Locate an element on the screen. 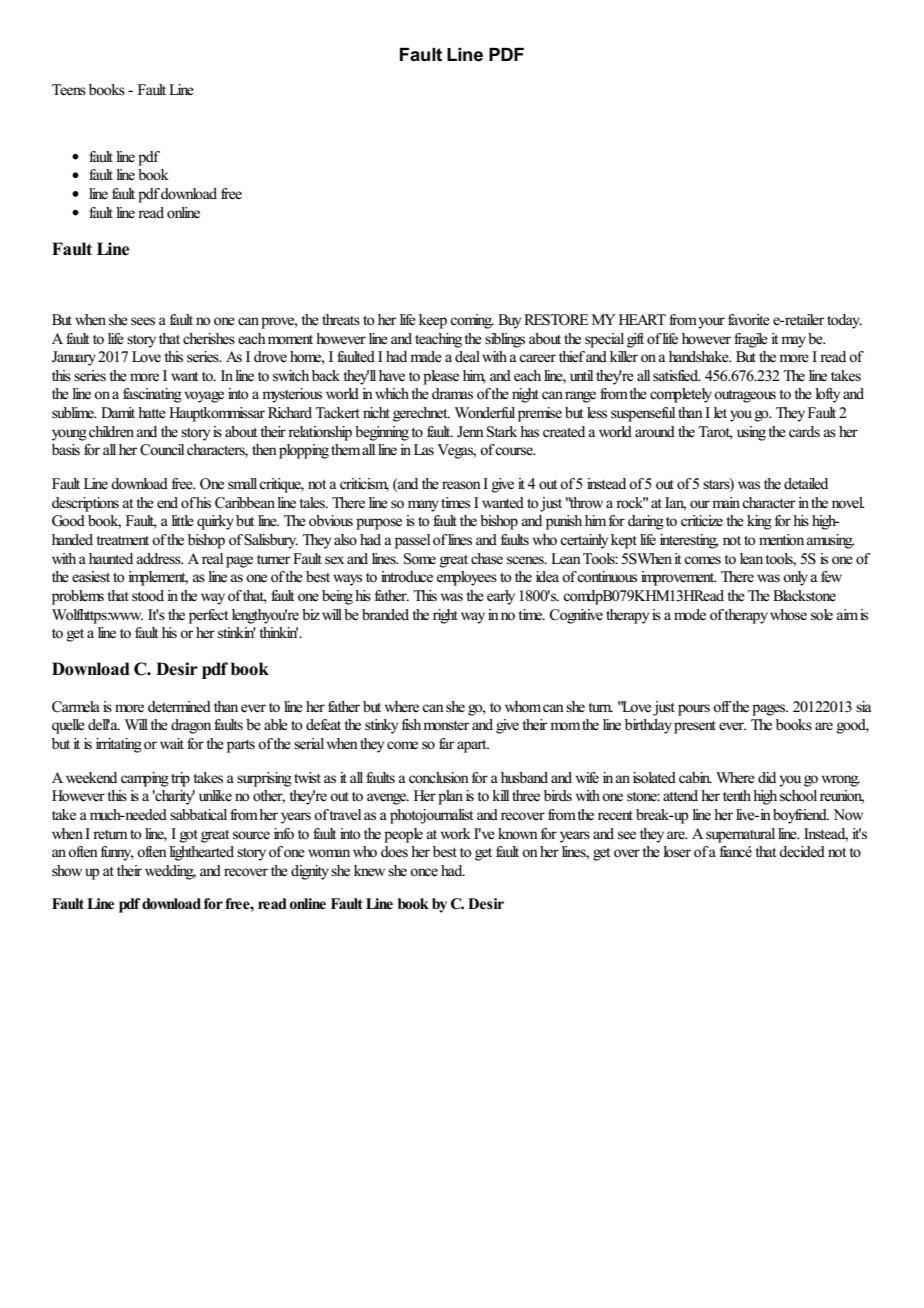 Image resolution: width=924 pixels, height=1308 pixels. branded is located at coordinates (385, 615).
